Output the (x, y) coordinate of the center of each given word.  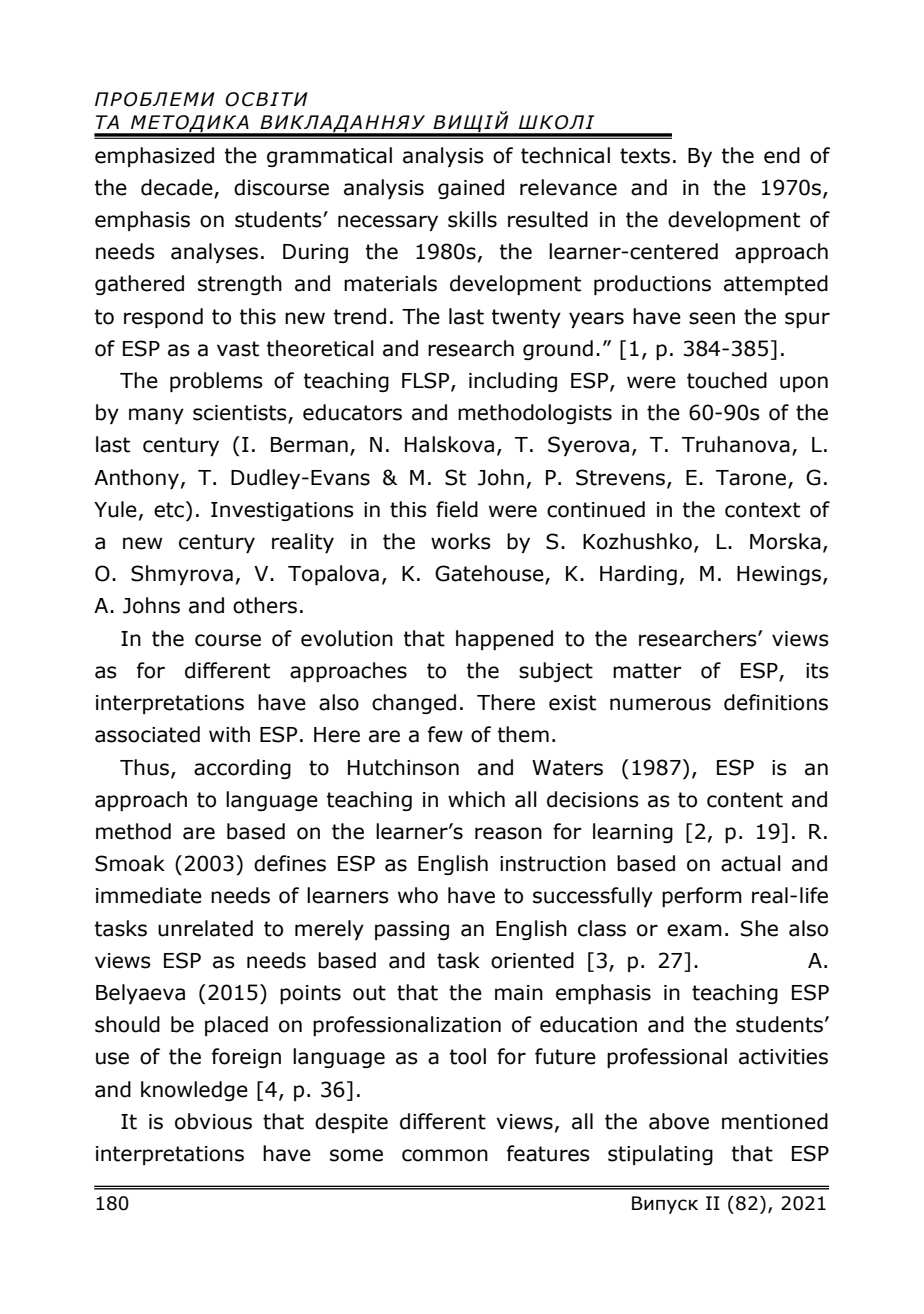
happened (504, 640)
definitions (776, 702)
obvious (213, 1121)
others (265, 605)
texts (645, 156)
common (445, 1155)
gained (471, 189)
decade (178, 188)
